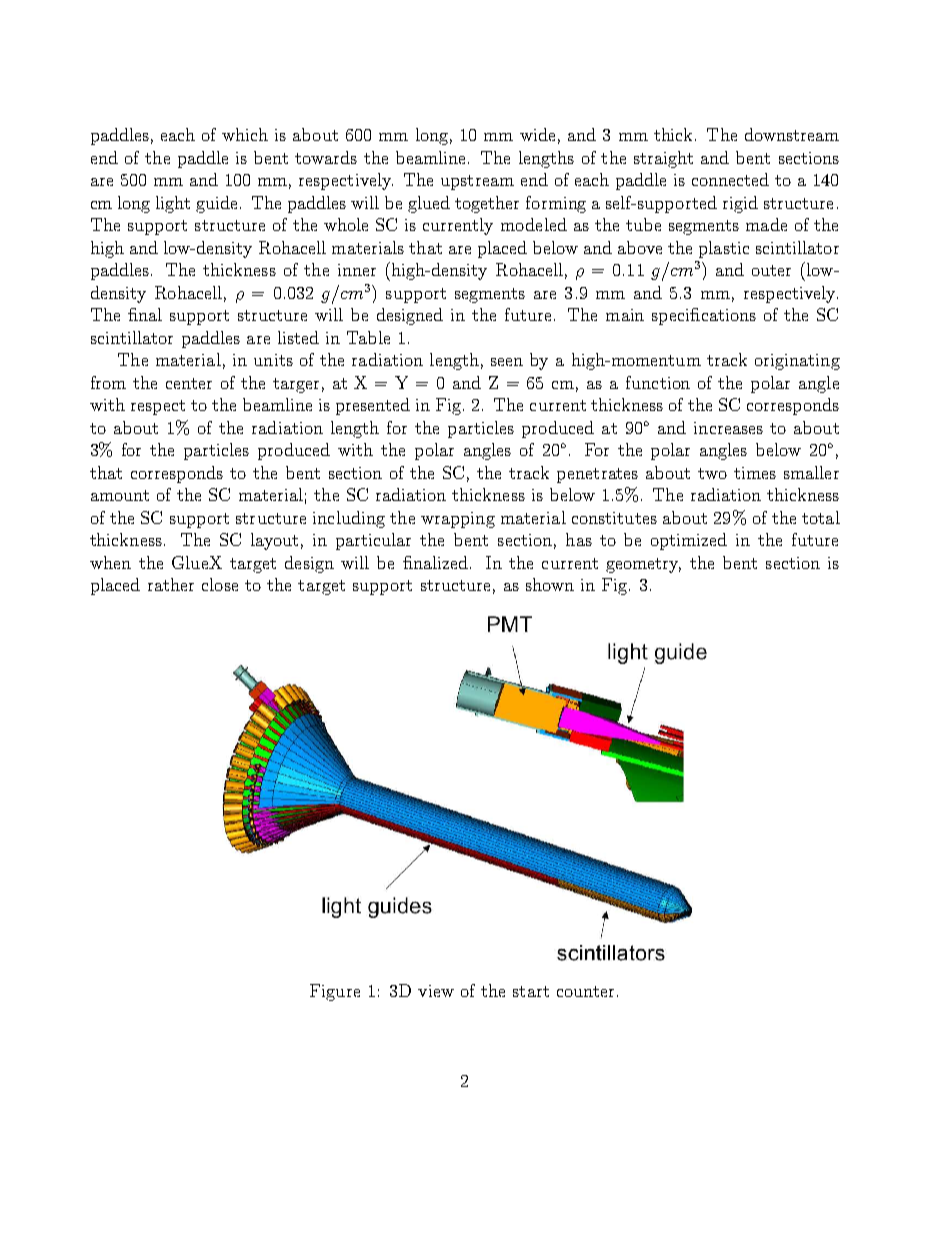 Image resolution: width=952 pixels, height=1233 pixels. I want to click on close, so click(220, 584).
